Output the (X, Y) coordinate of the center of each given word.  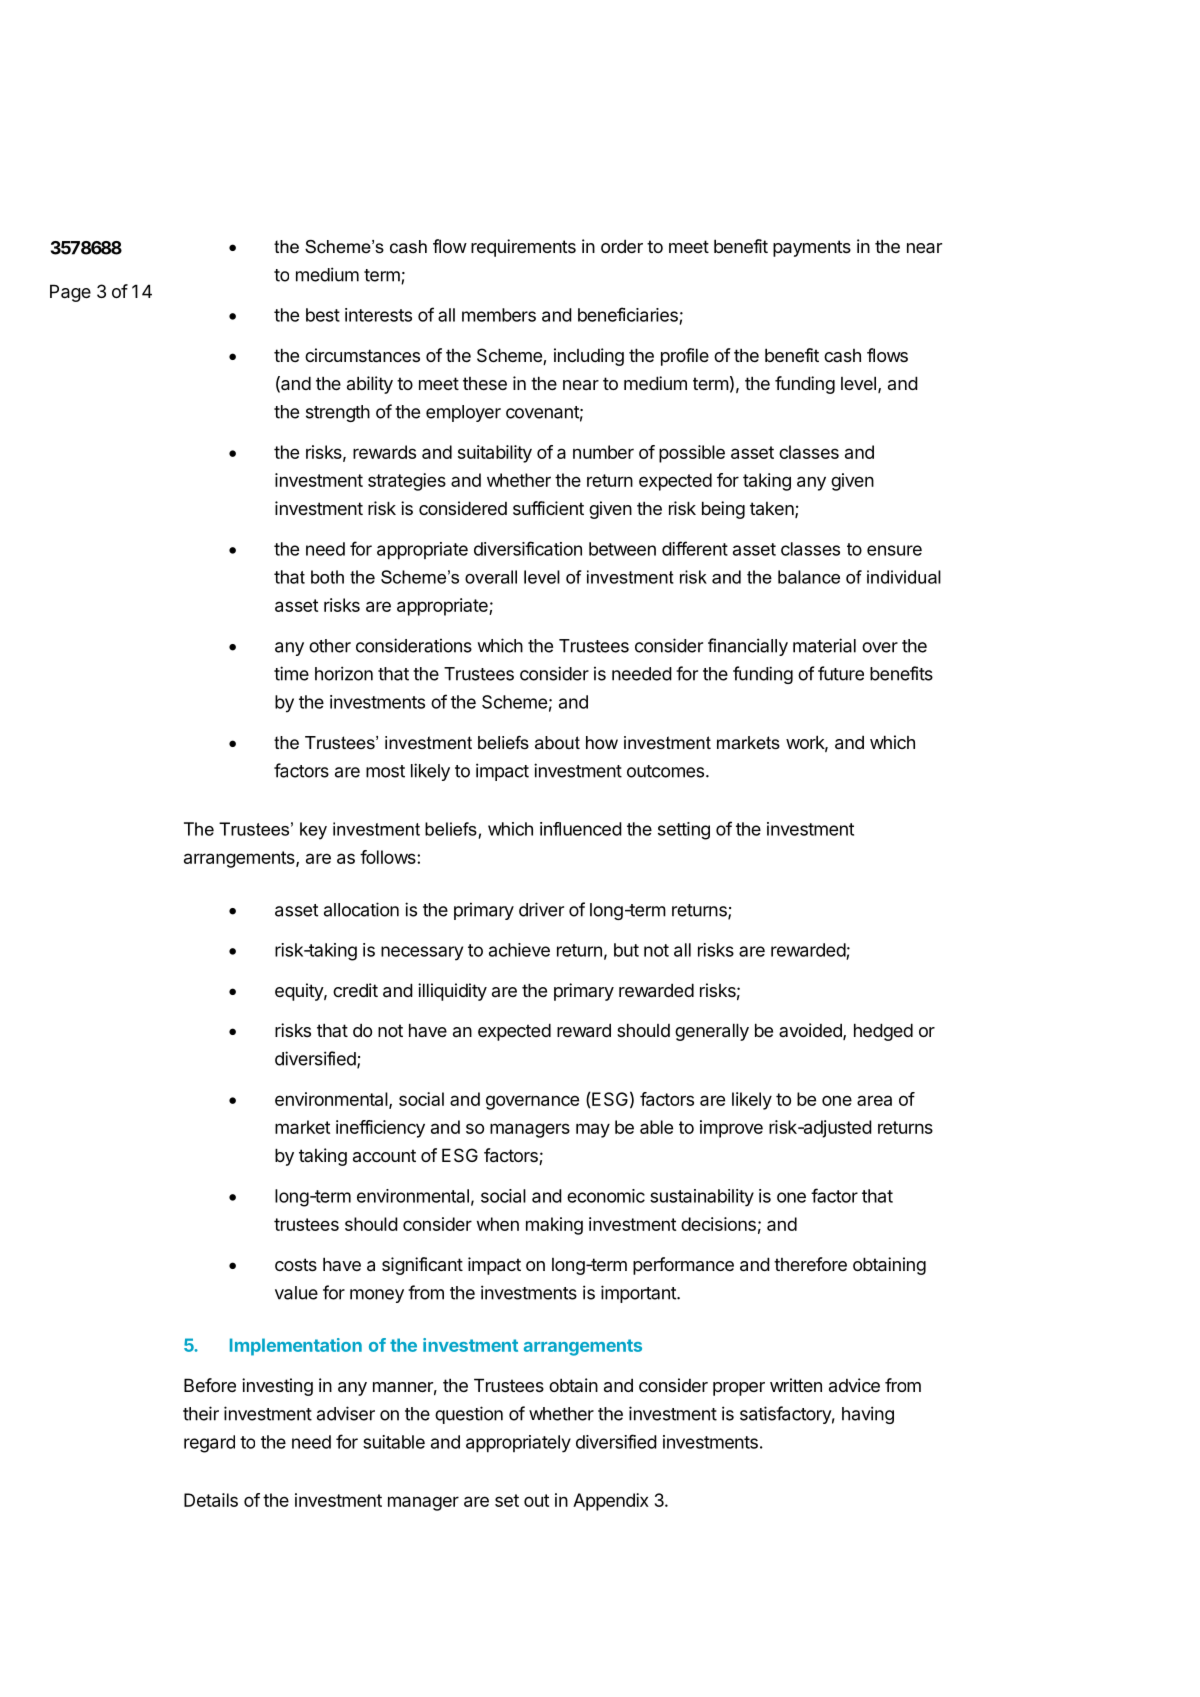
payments (812, 248)
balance (809, 577)
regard (209, 1444)
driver (541, 909)
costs (296, 1264)
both (327, 577)
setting (684, 831)
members (499, 315)
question (469, 1415)
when (498, 1224)
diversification (528, 548)
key (313, 831)
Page (70, 293)
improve (731, 1129)
